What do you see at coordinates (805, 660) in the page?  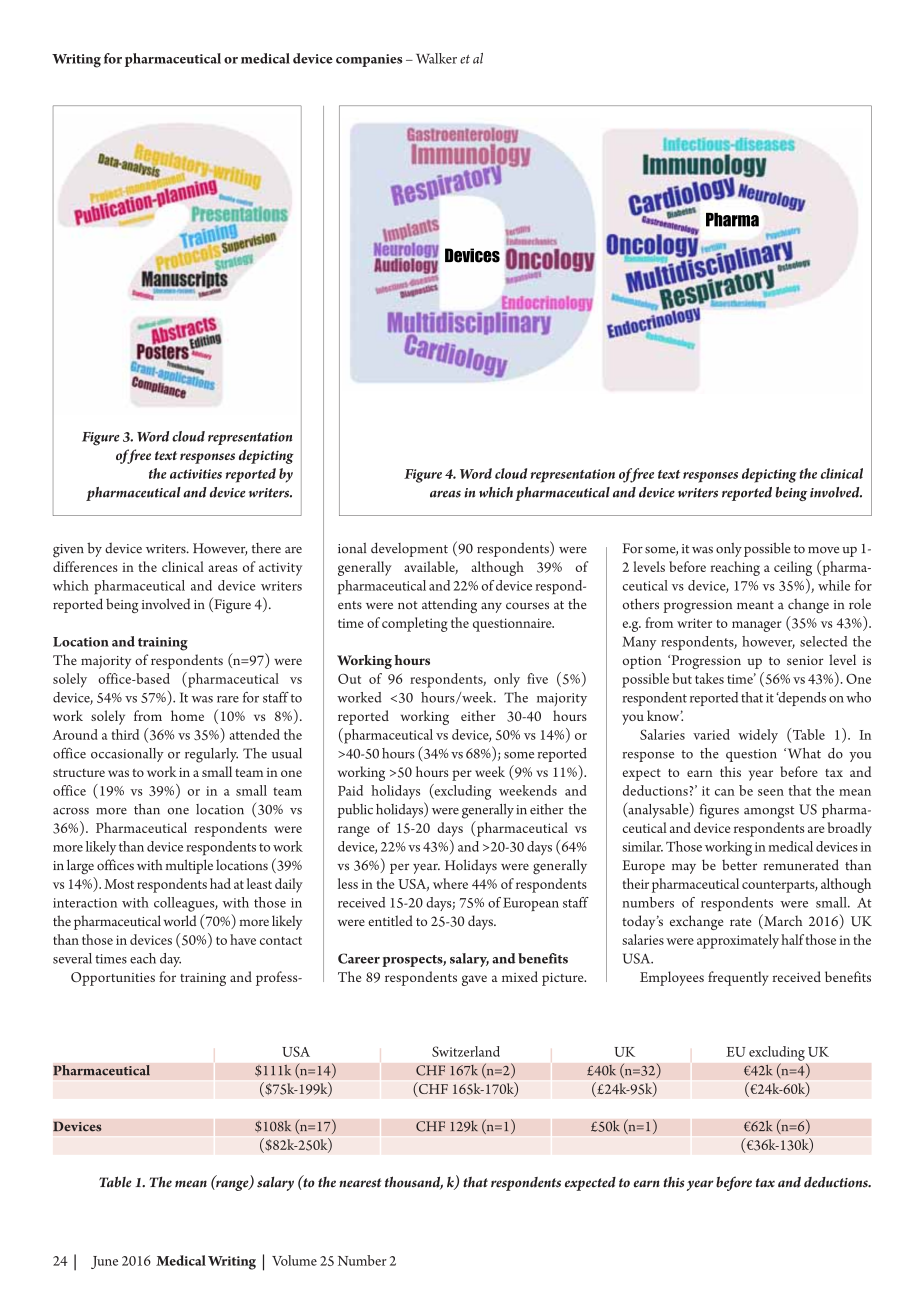 I see `senior` at bounding box center [805, 660].
